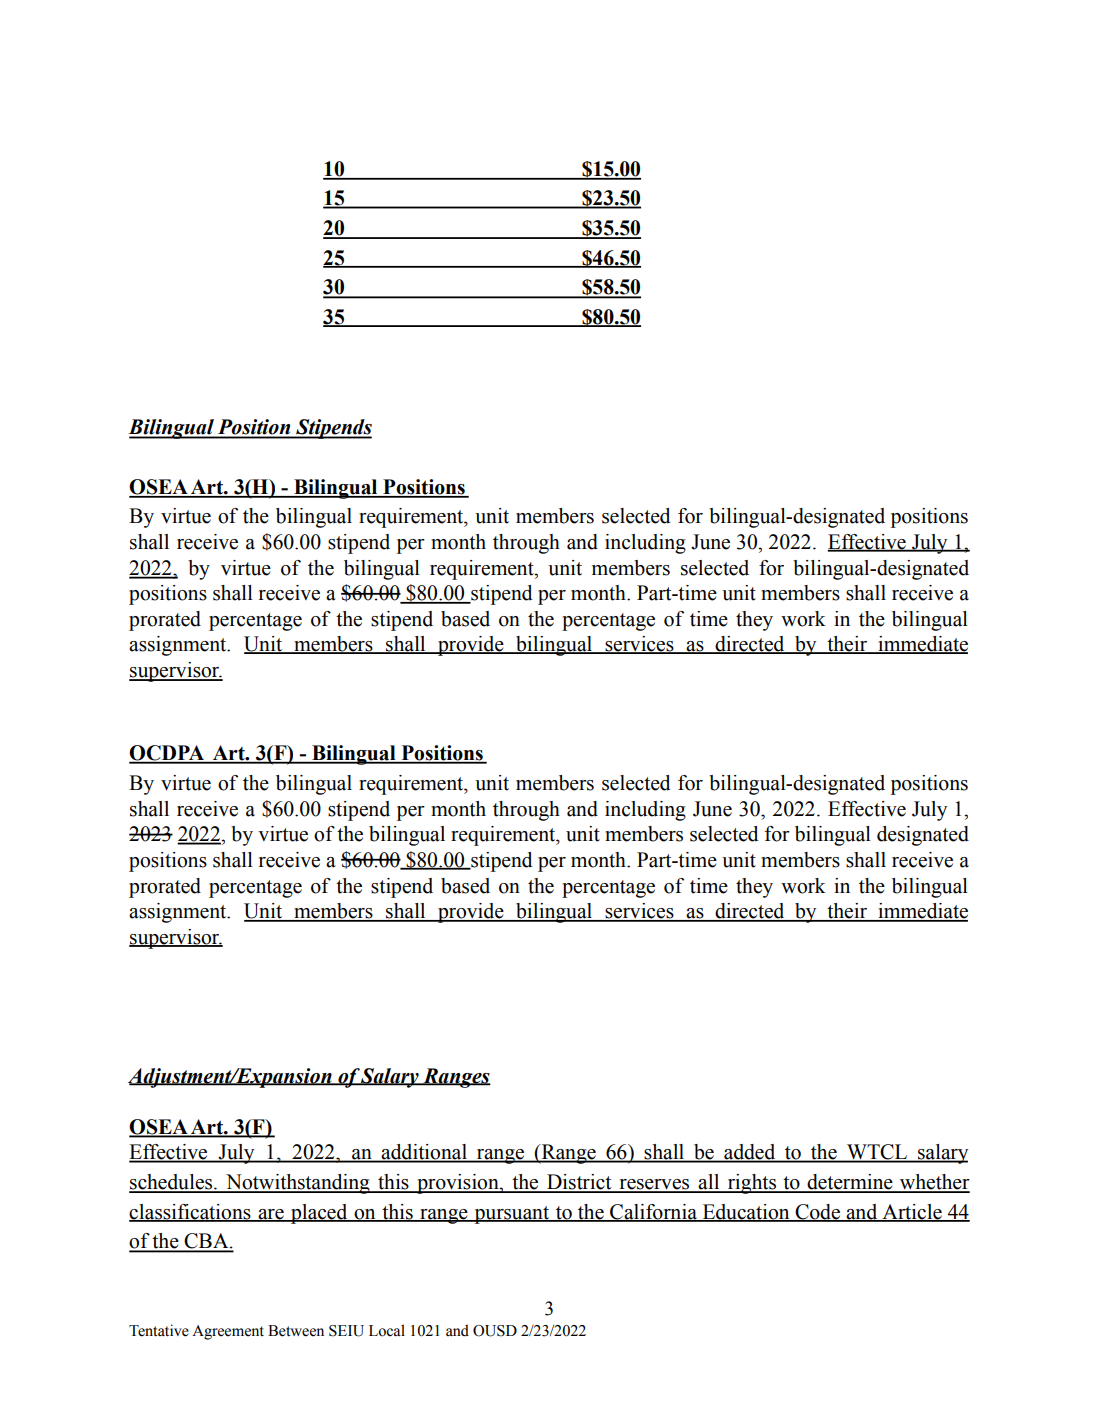 This screenshot has height=1423, width=1099. Describe the element at coordinates (228, 1332) in the screenshot. I see `Agreement` at that location.
